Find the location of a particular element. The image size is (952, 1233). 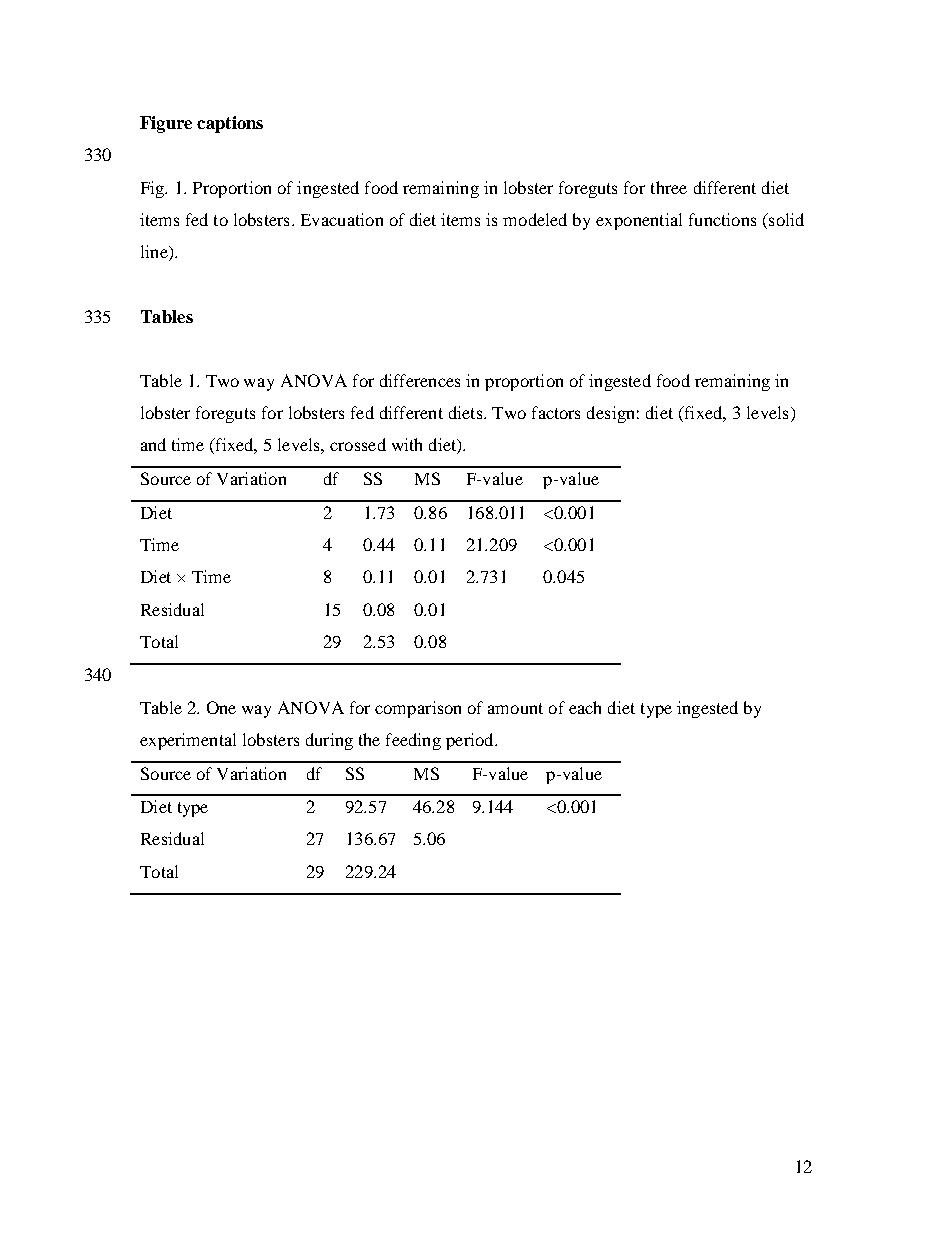

with is located at coordinates (407, 444).
